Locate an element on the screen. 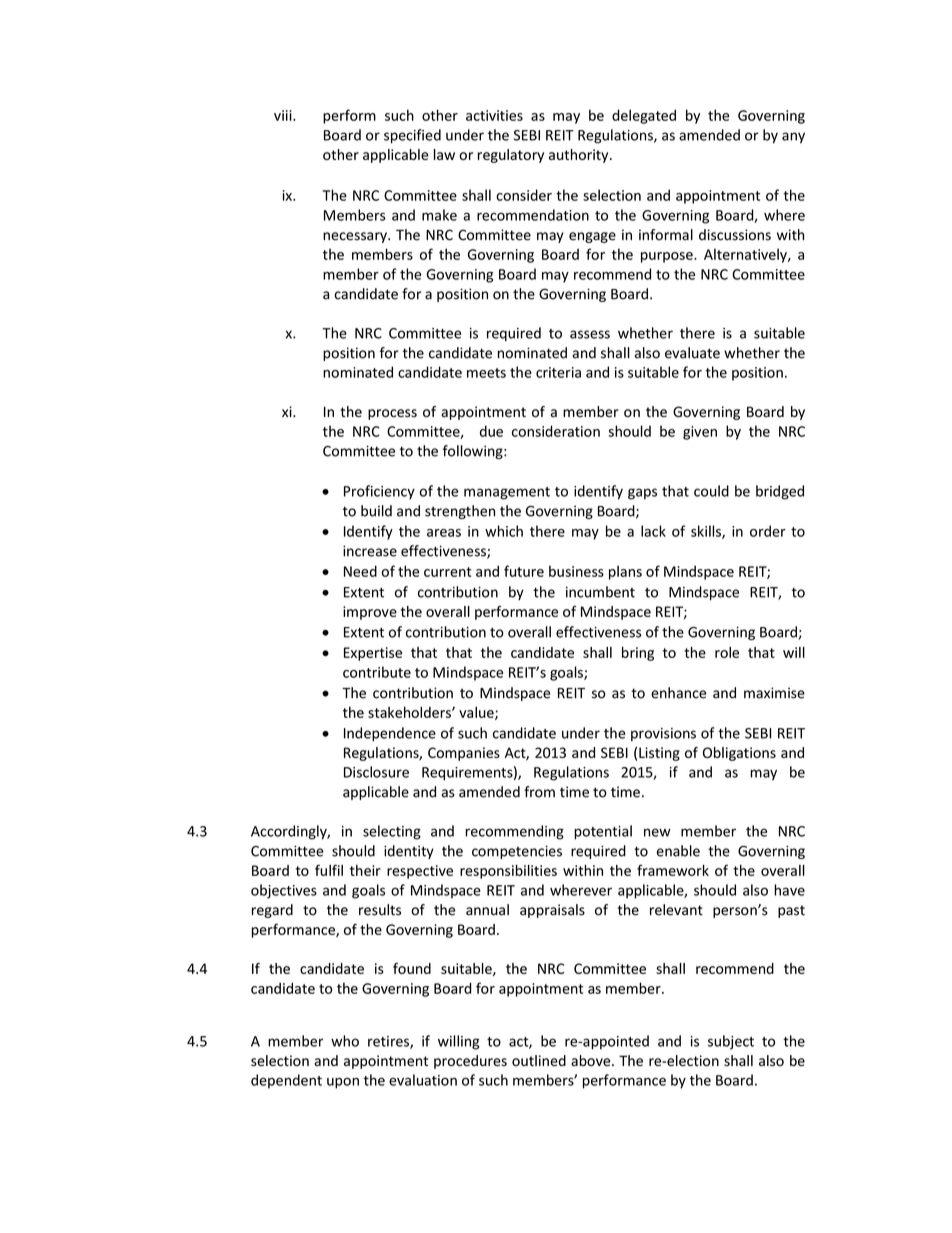 The width and height of the screenshot is (952, 1233). regulatory is located at coordinates (511, 156).
